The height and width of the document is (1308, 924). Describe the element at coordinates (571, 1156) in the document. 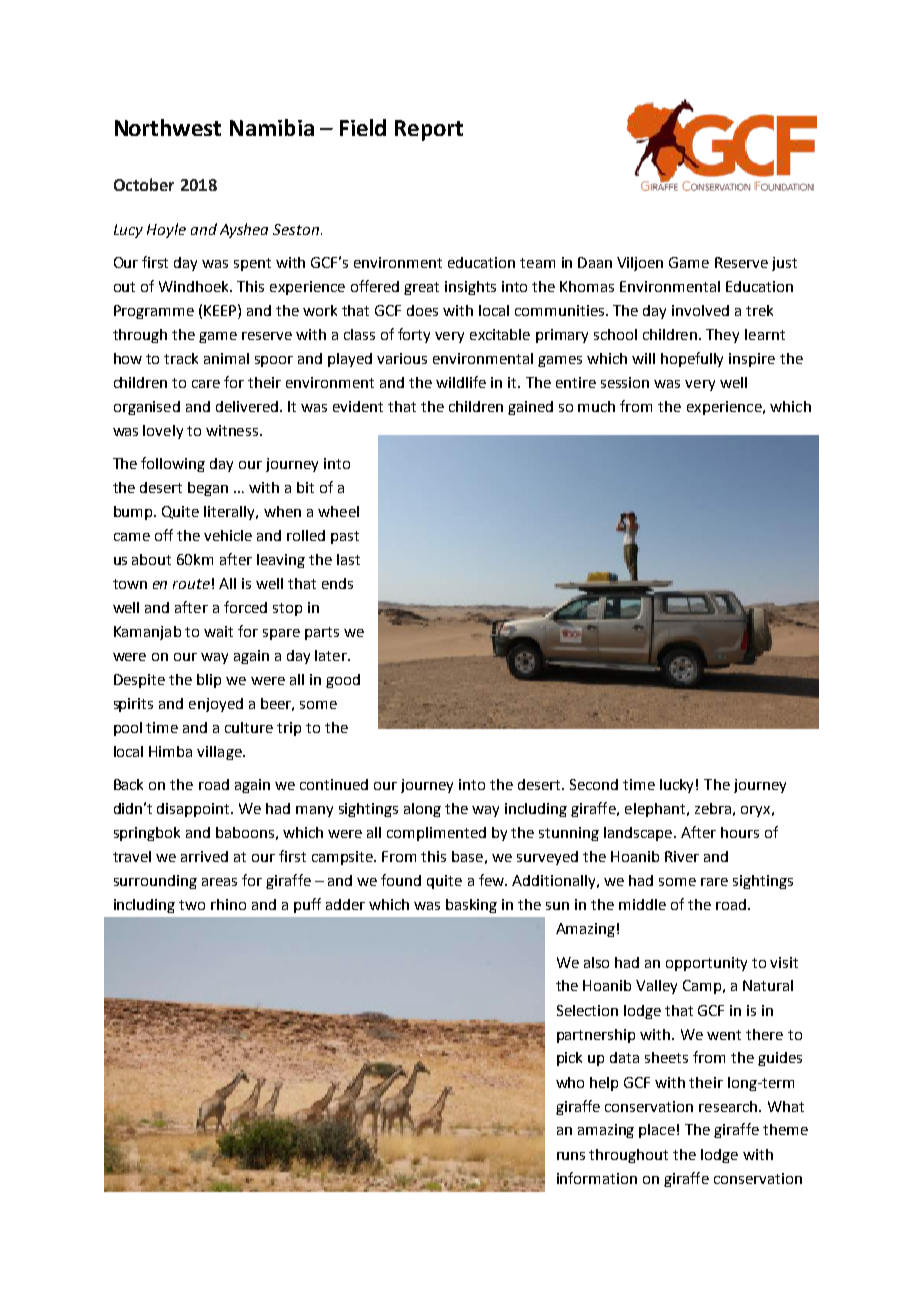

I see `runs` at that location.
